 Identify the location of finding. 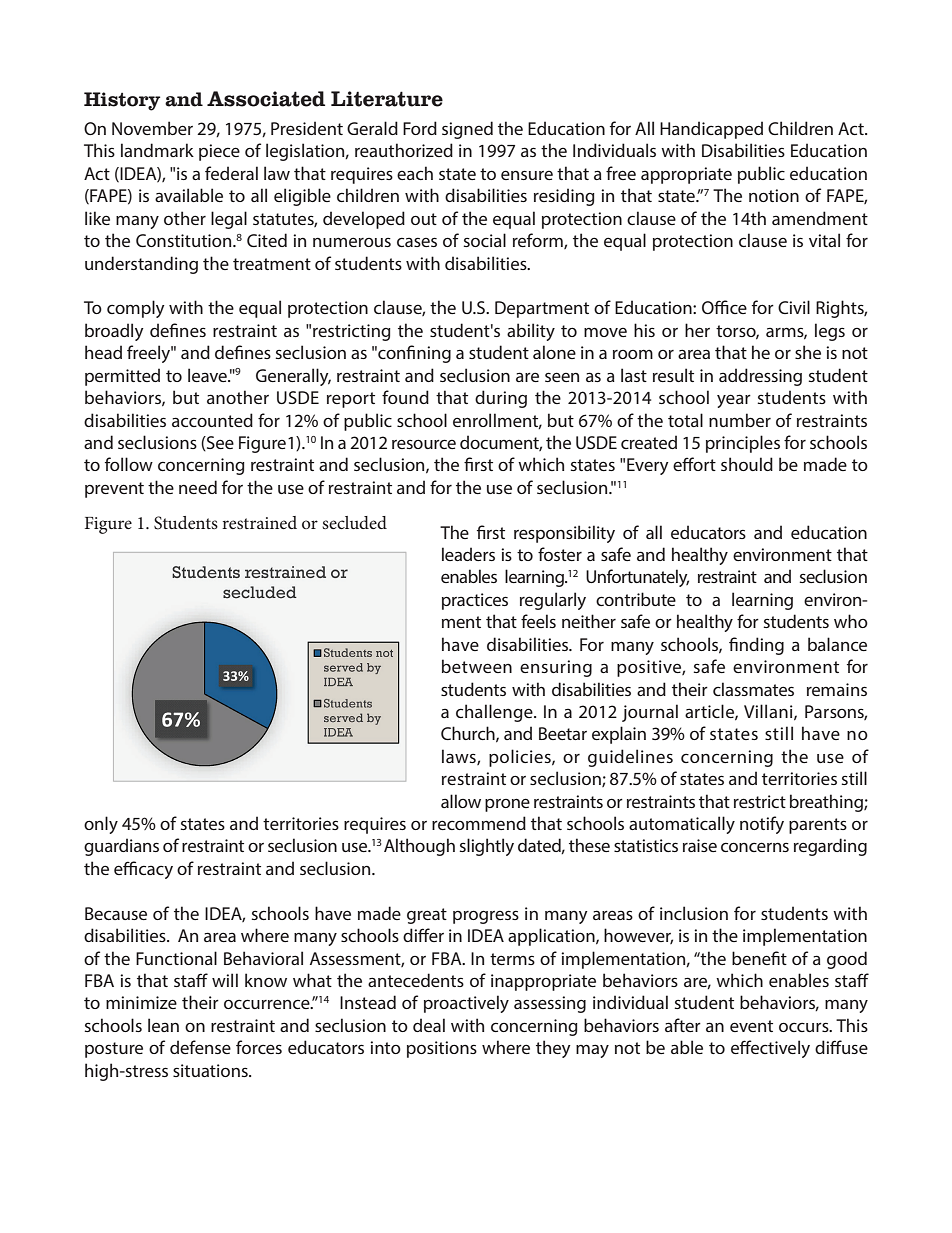
(756, 646).
